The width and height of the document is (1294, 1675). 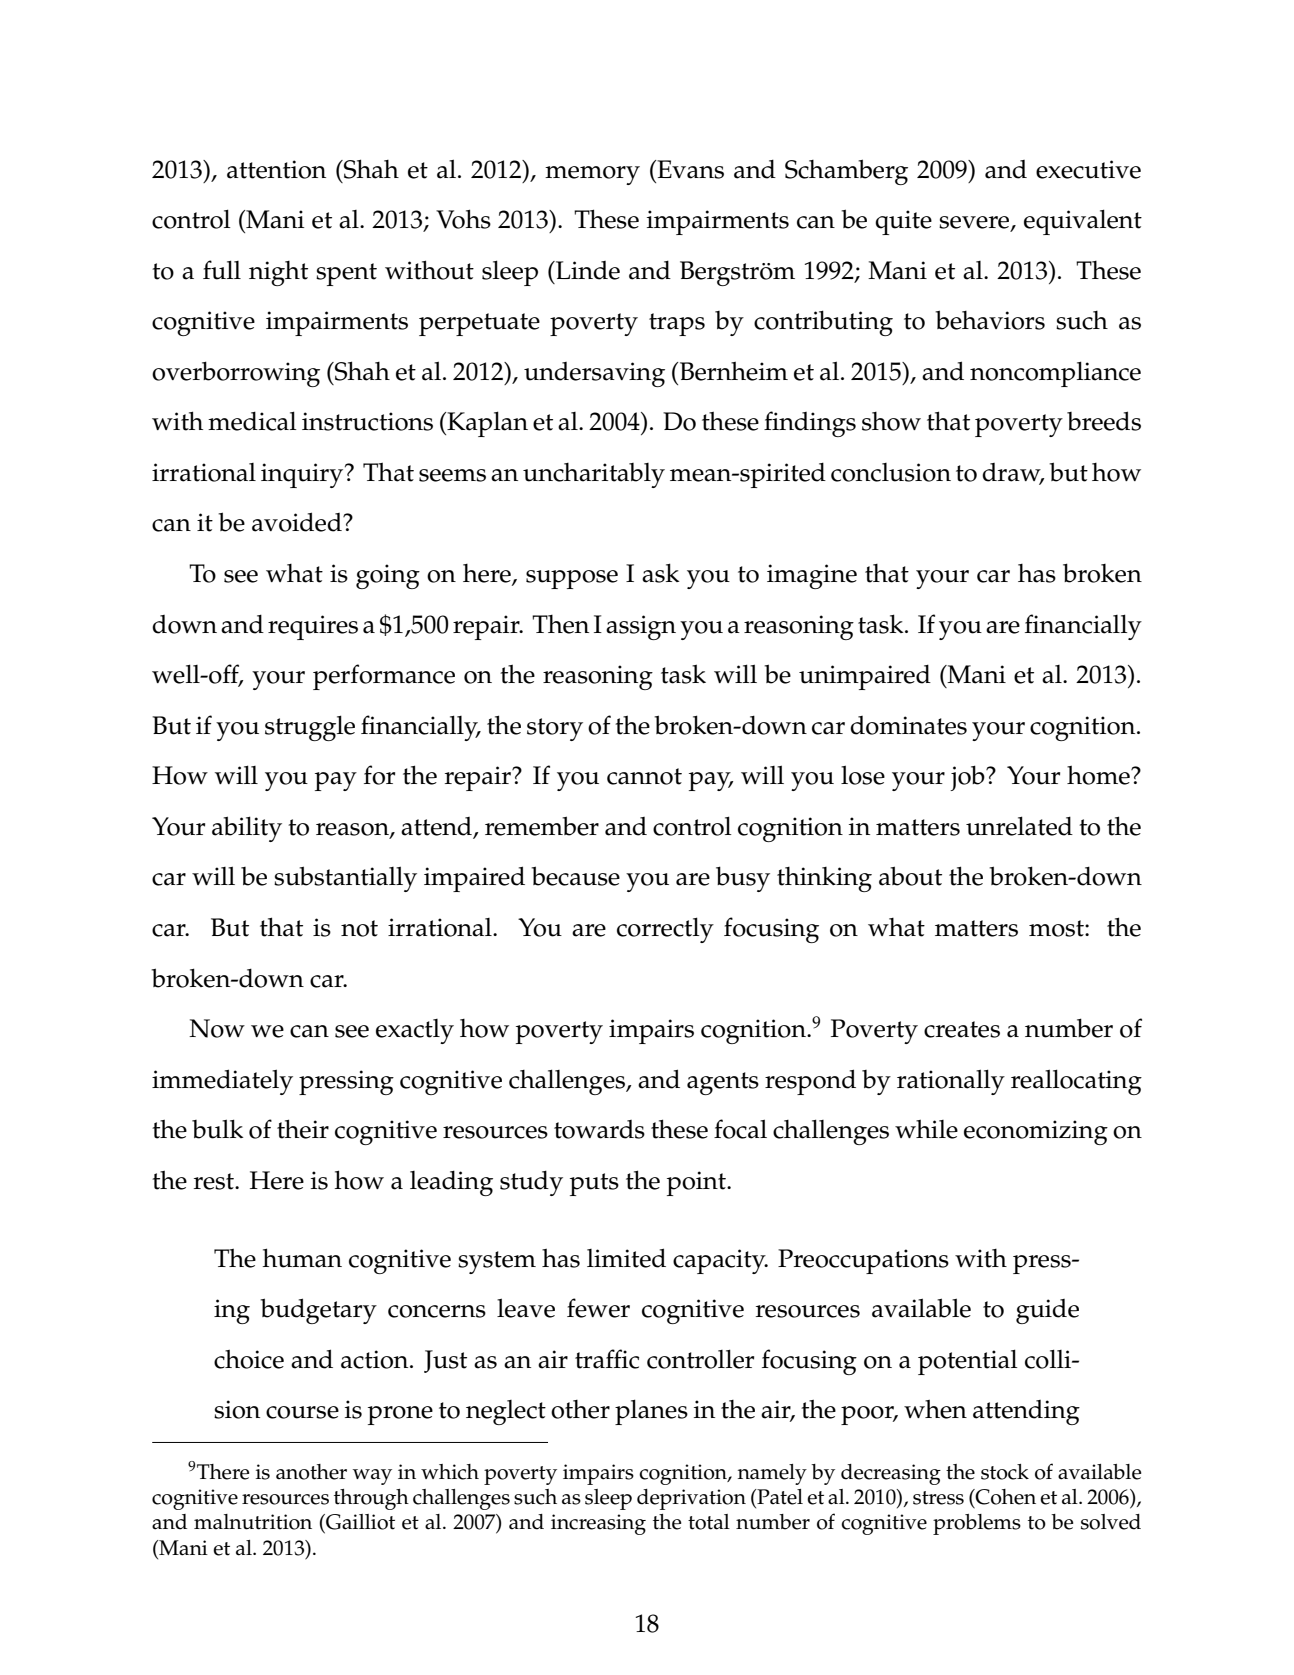 I want to click on attention, so click(x=276, y=169).
